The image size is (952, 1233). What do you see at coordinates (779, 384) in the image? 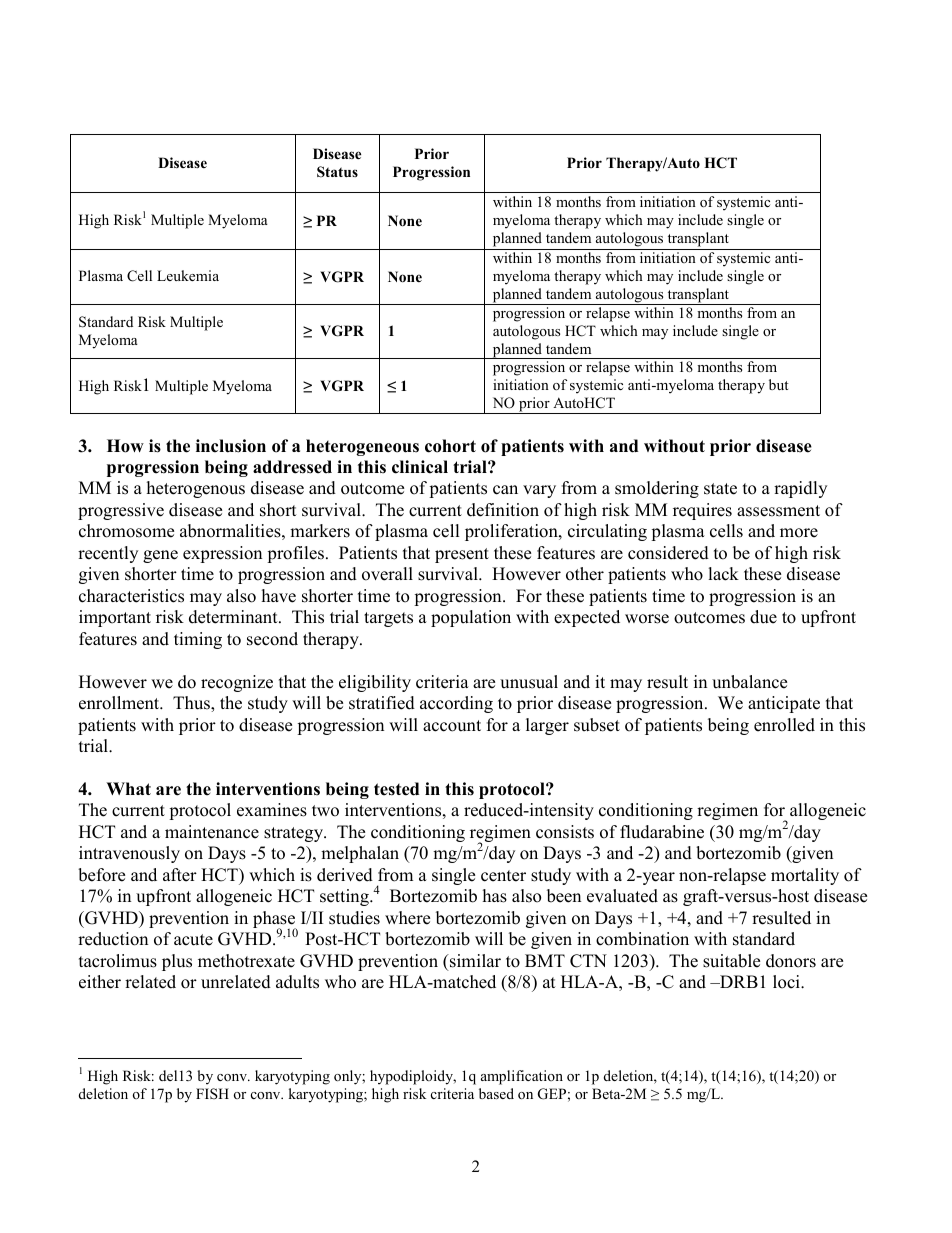
I see `but` at bounding box center [779, 384].
